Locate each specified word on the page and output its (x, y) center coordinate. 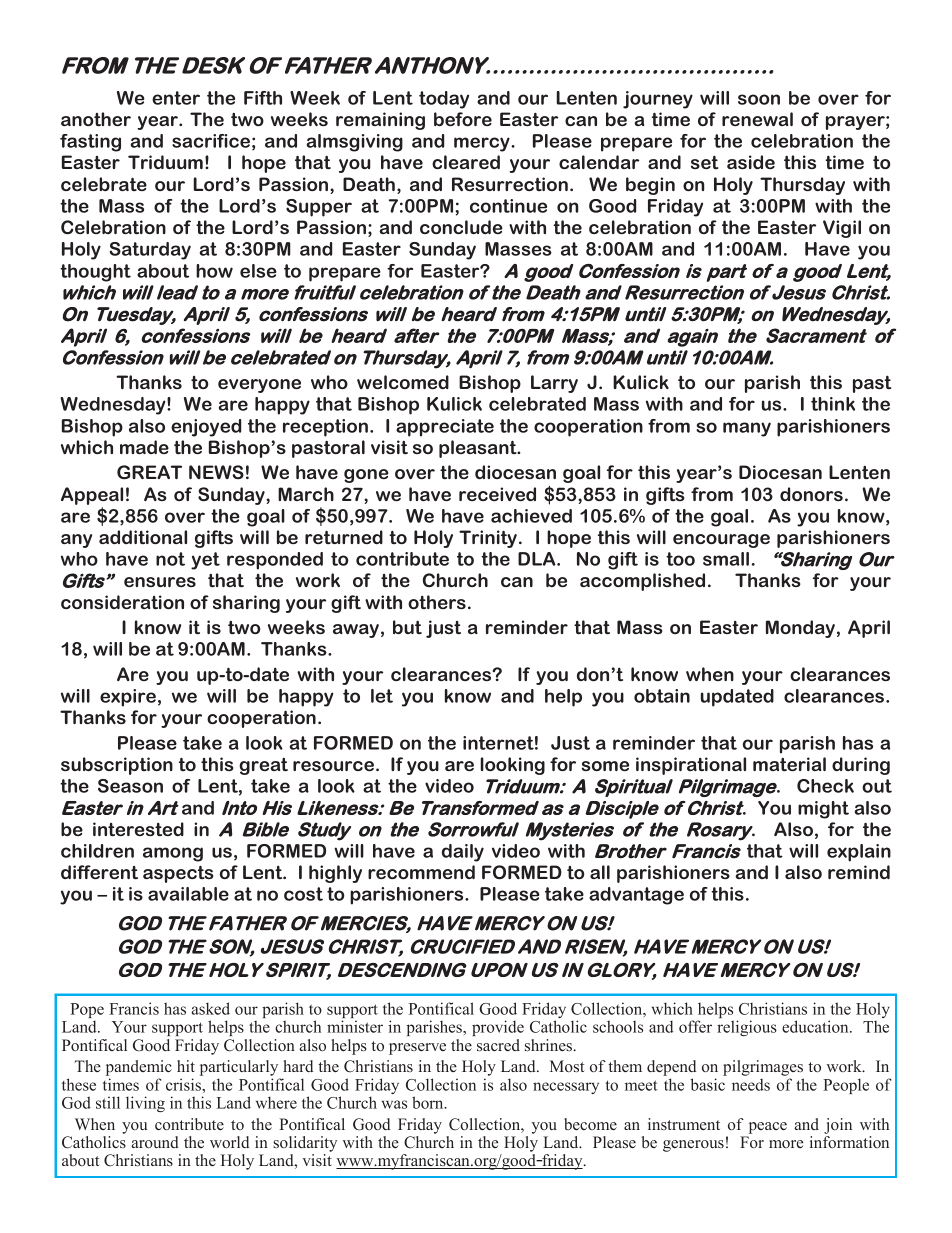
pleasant (479, 449)
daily (463, 853)
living (145, 1104)
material (789, 764)
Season (130, 786)
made (144, 447)
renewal (757, 119)
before (463, 119)
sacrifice (211, 141)
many (747, 429)
